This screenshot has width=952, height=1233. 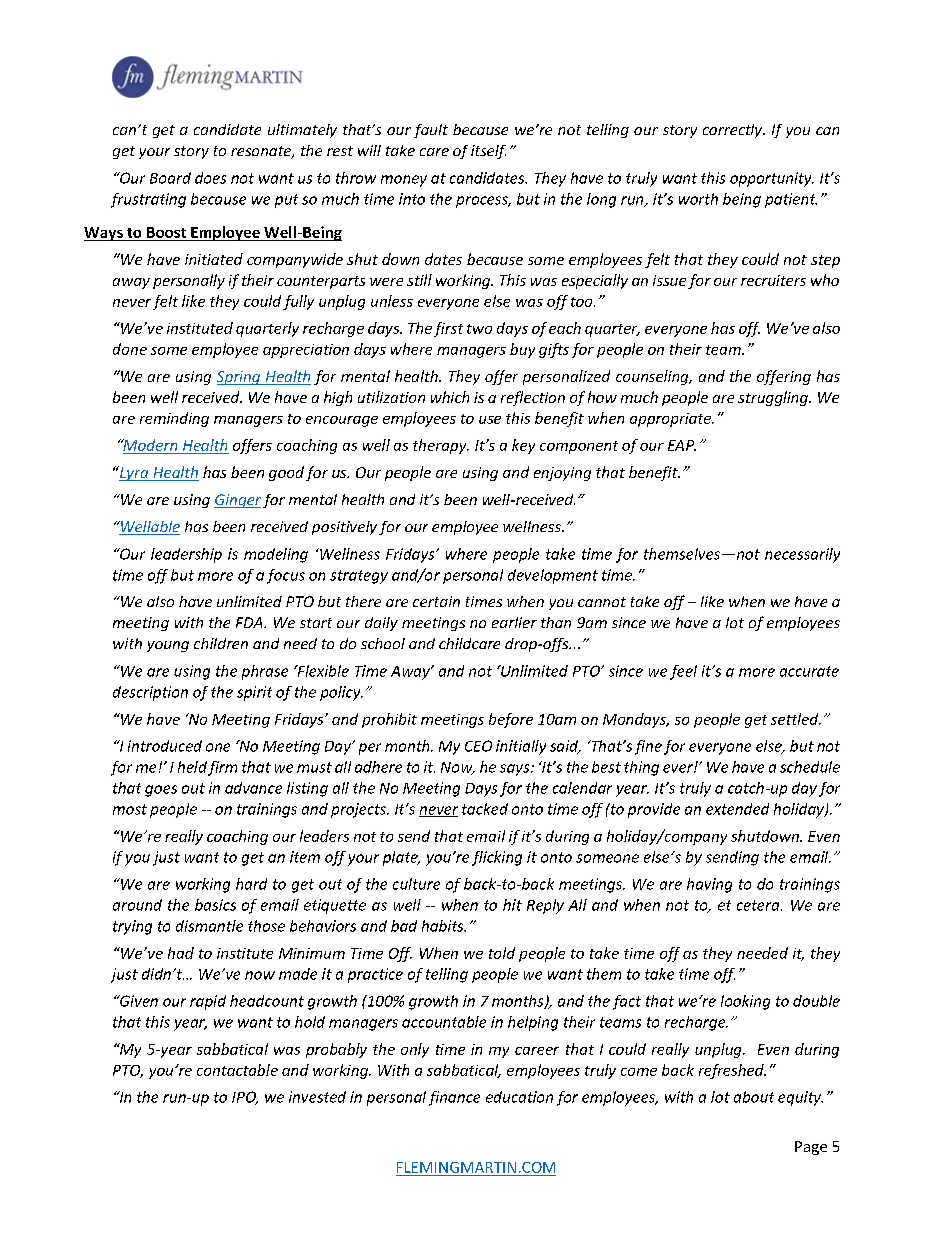 What do you see at coordinates (450, 397) in the screenshot?
I see `which` at bounding box center [450, 397].
